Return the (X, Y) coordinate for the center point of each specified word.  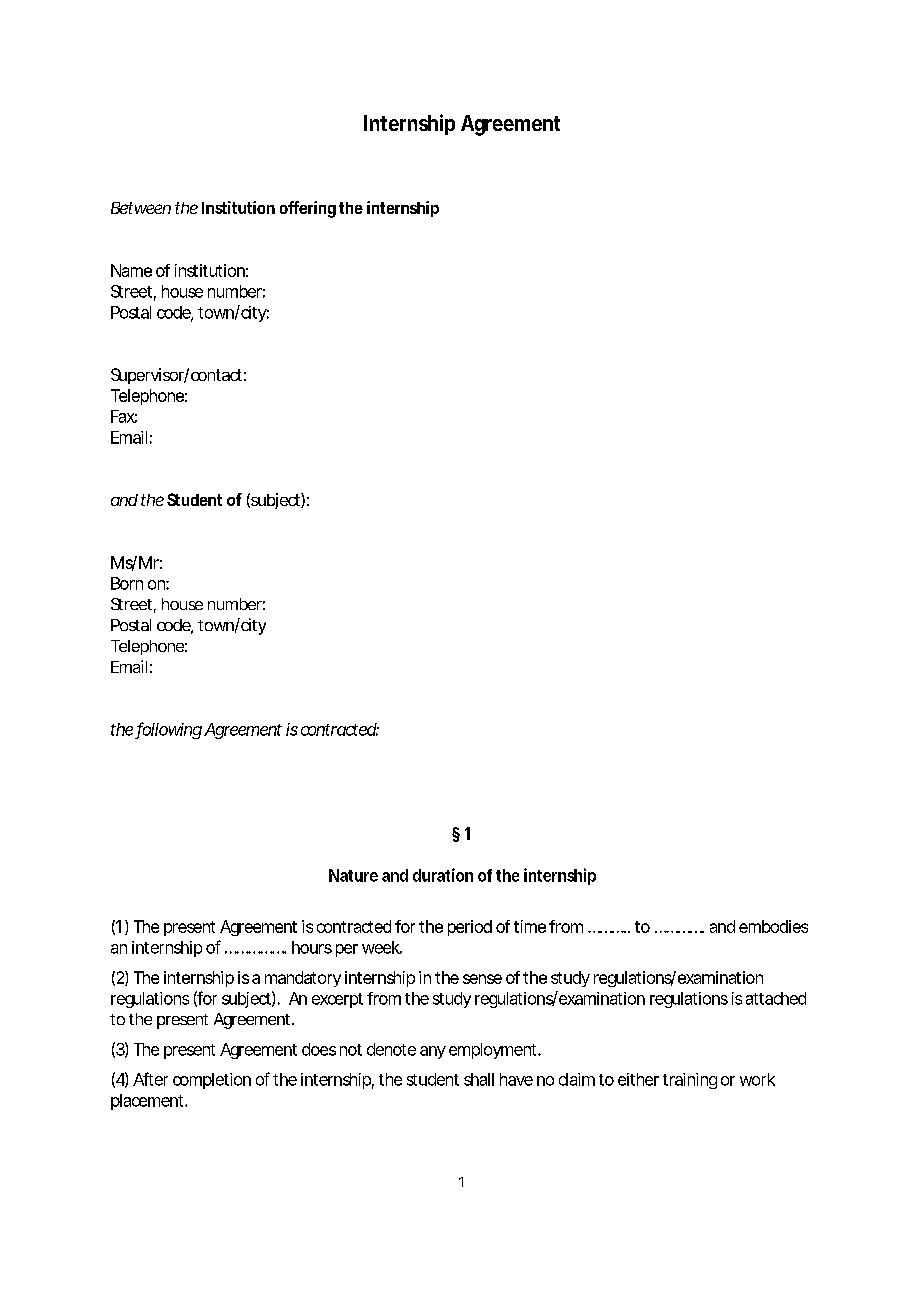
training (690, 1081)
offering (308, 209)
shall (479, 1079)
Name (131, 270)
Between (141, 208)
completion (212, 1081)
